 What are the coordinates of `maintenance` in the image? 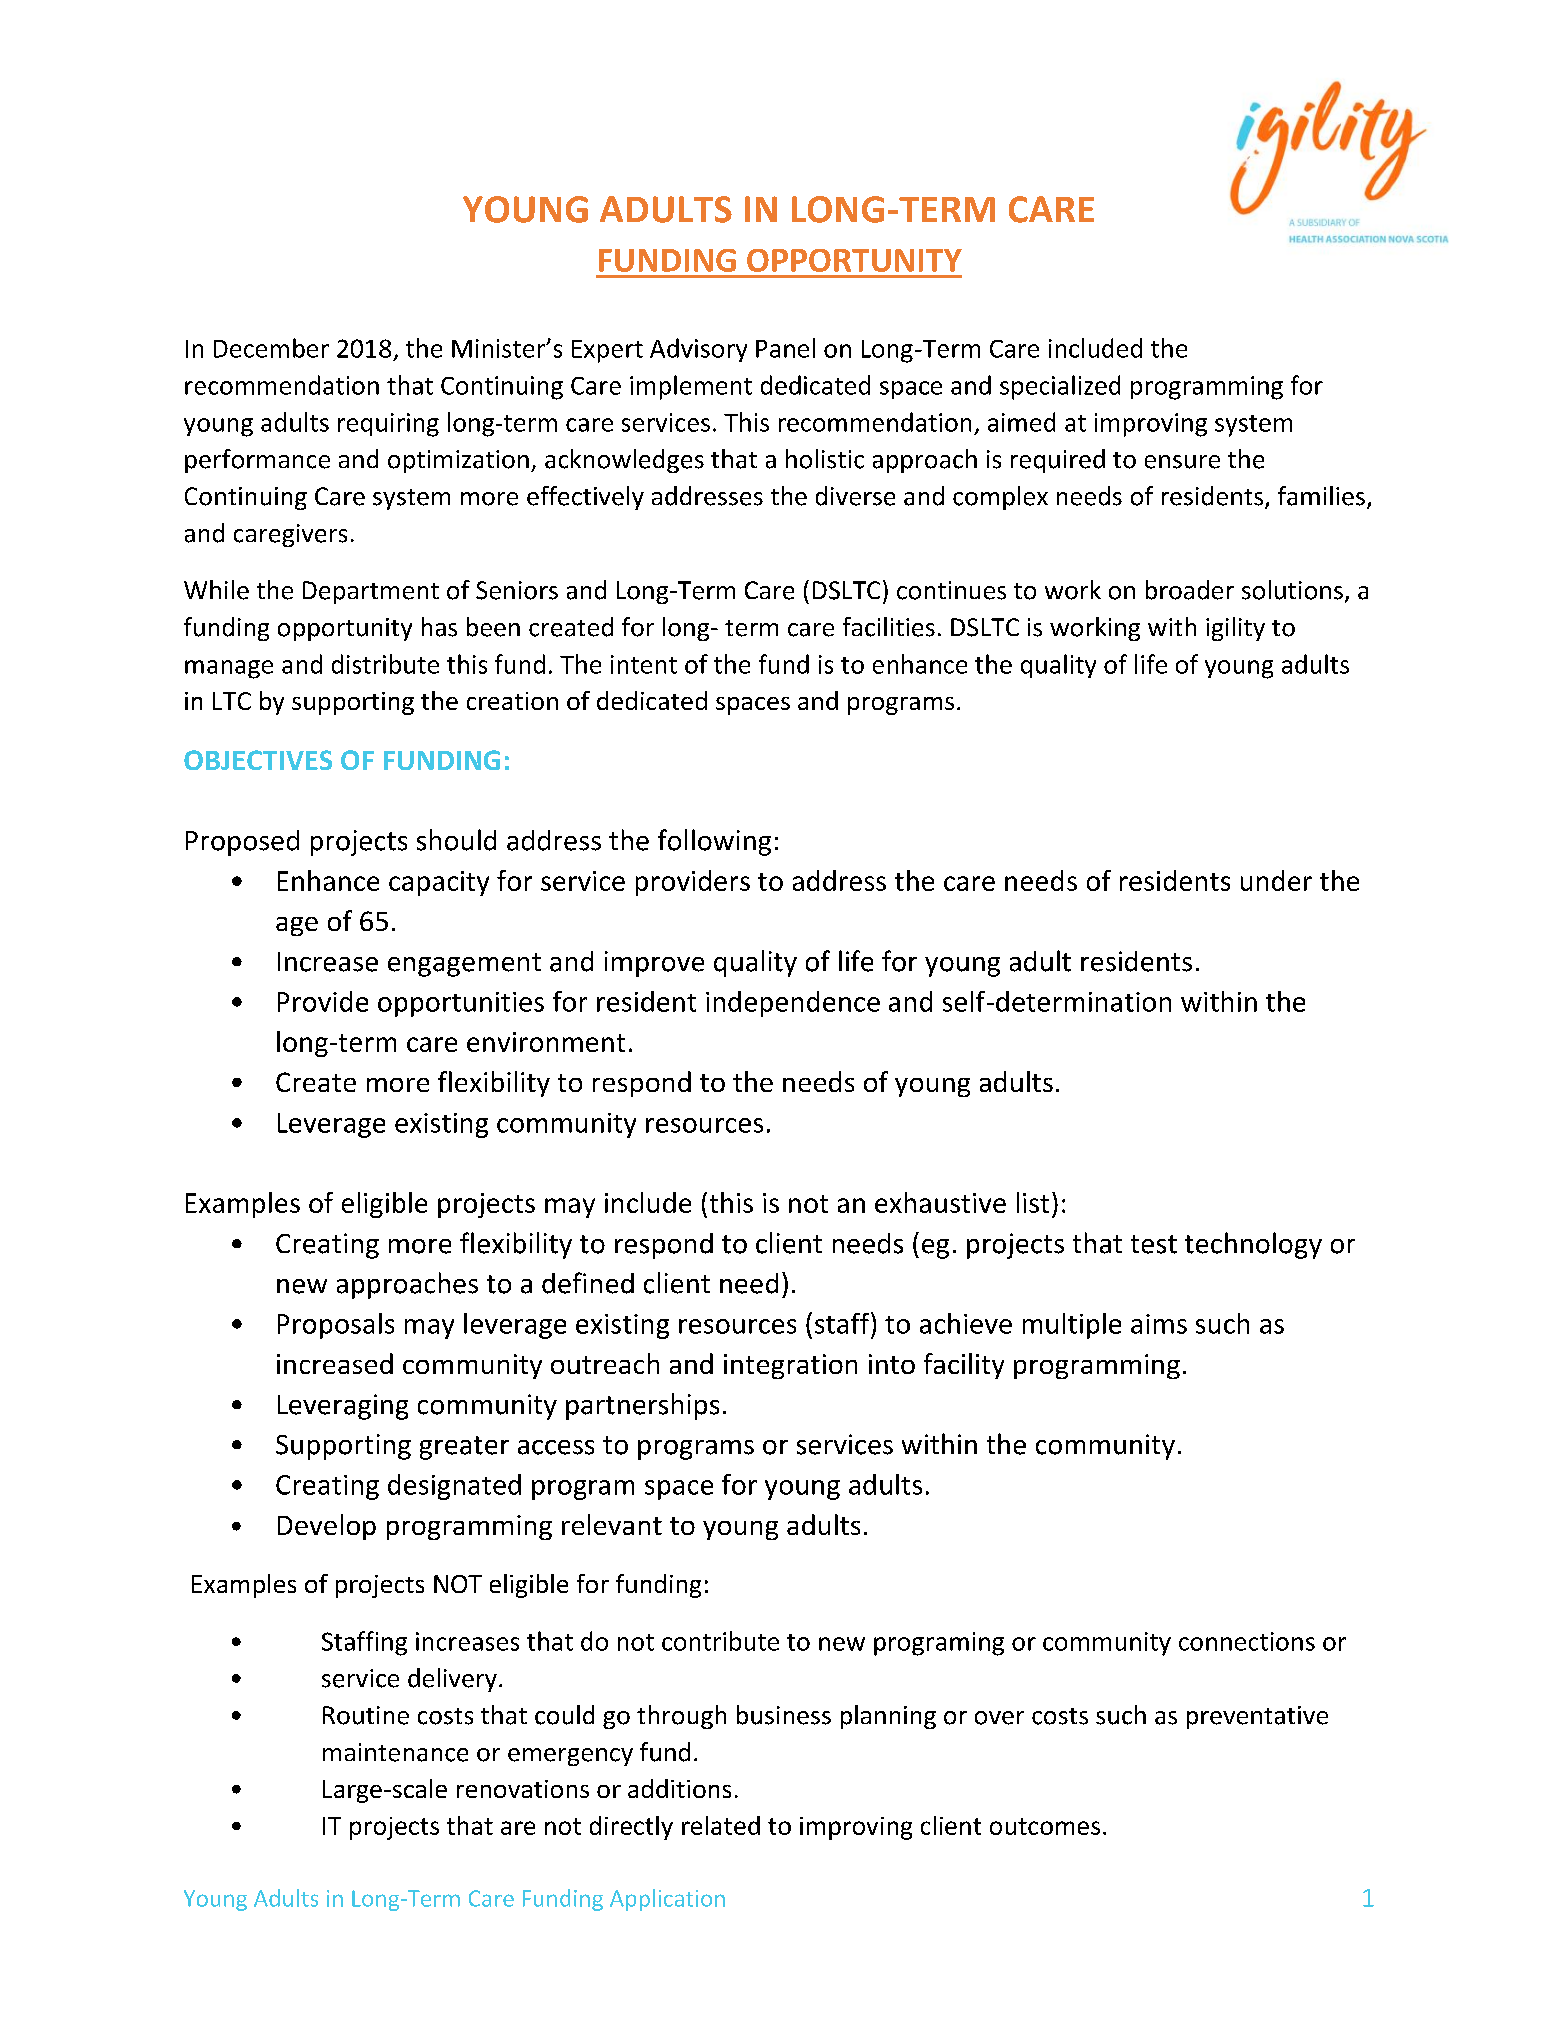 It's located at (395, 1752).
